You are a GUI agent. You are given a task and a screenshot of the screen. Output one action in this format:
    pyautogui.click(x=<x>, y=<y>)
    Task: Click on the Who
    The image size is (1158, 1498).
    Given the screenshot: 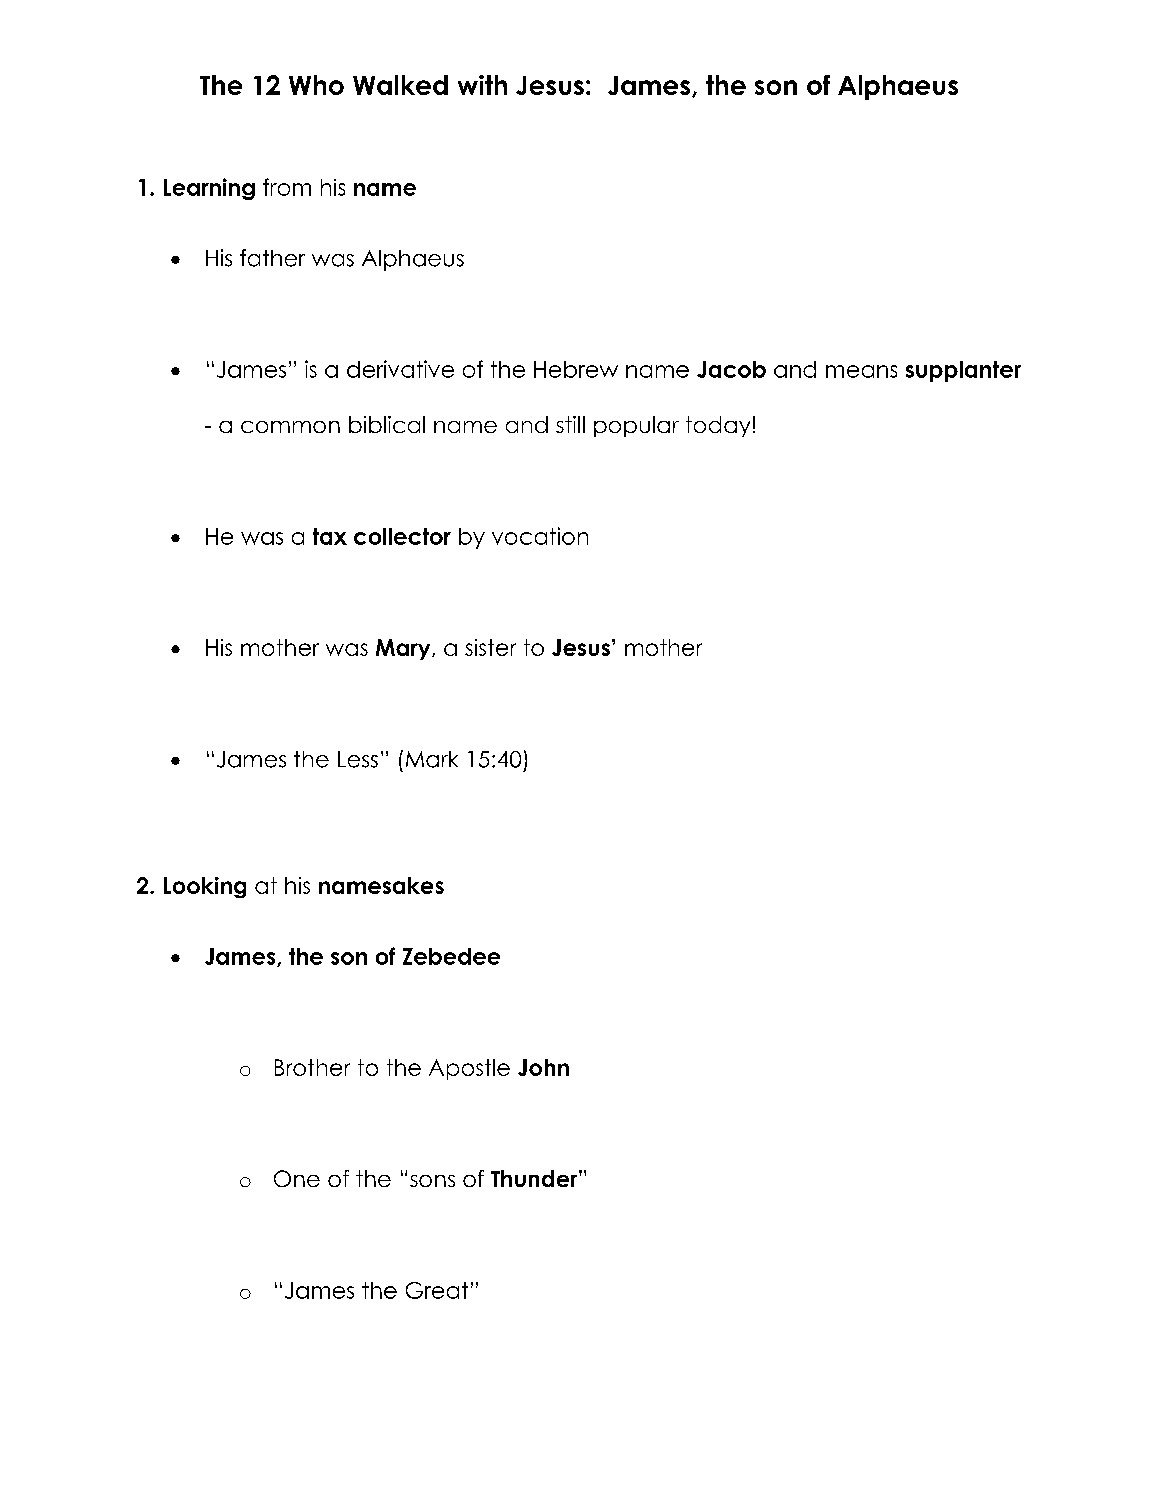 What is the action you would take?
    pyautogui.click(x=316, y=85)
